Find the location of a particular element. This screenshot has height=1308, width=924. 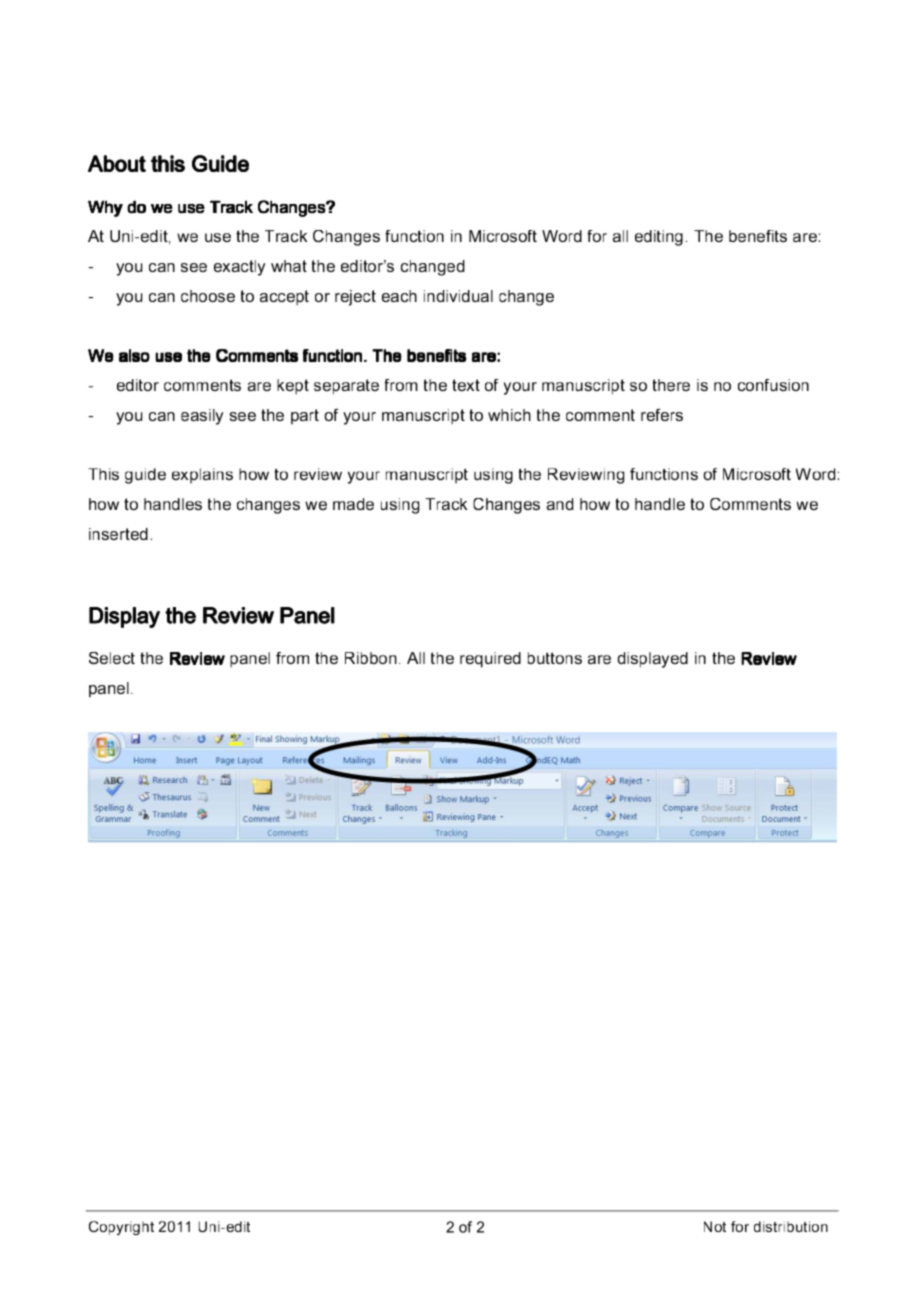

Select is located at coordinates (112, 658).
